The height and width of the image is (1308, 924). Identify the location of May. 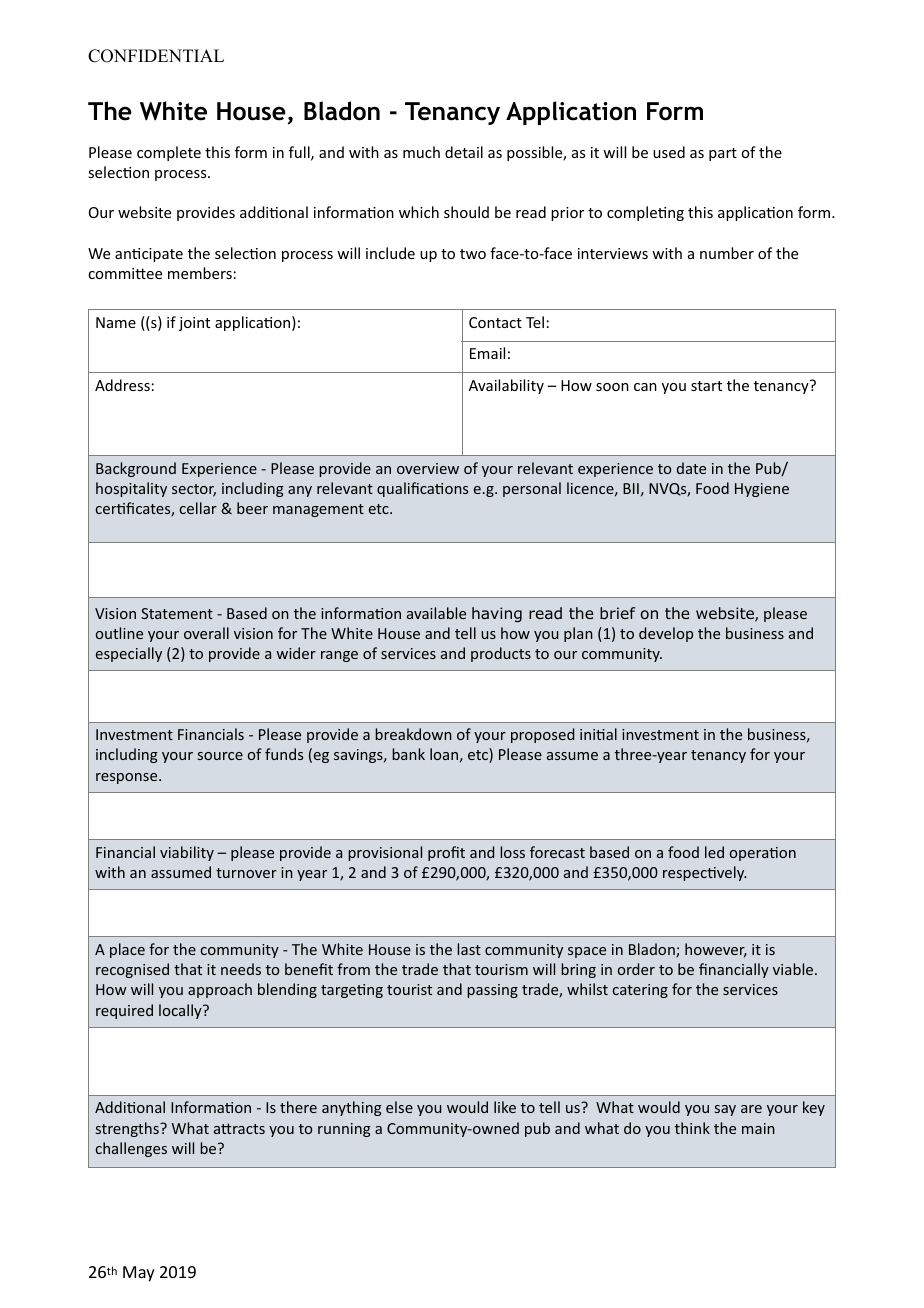
(139, 1274).
